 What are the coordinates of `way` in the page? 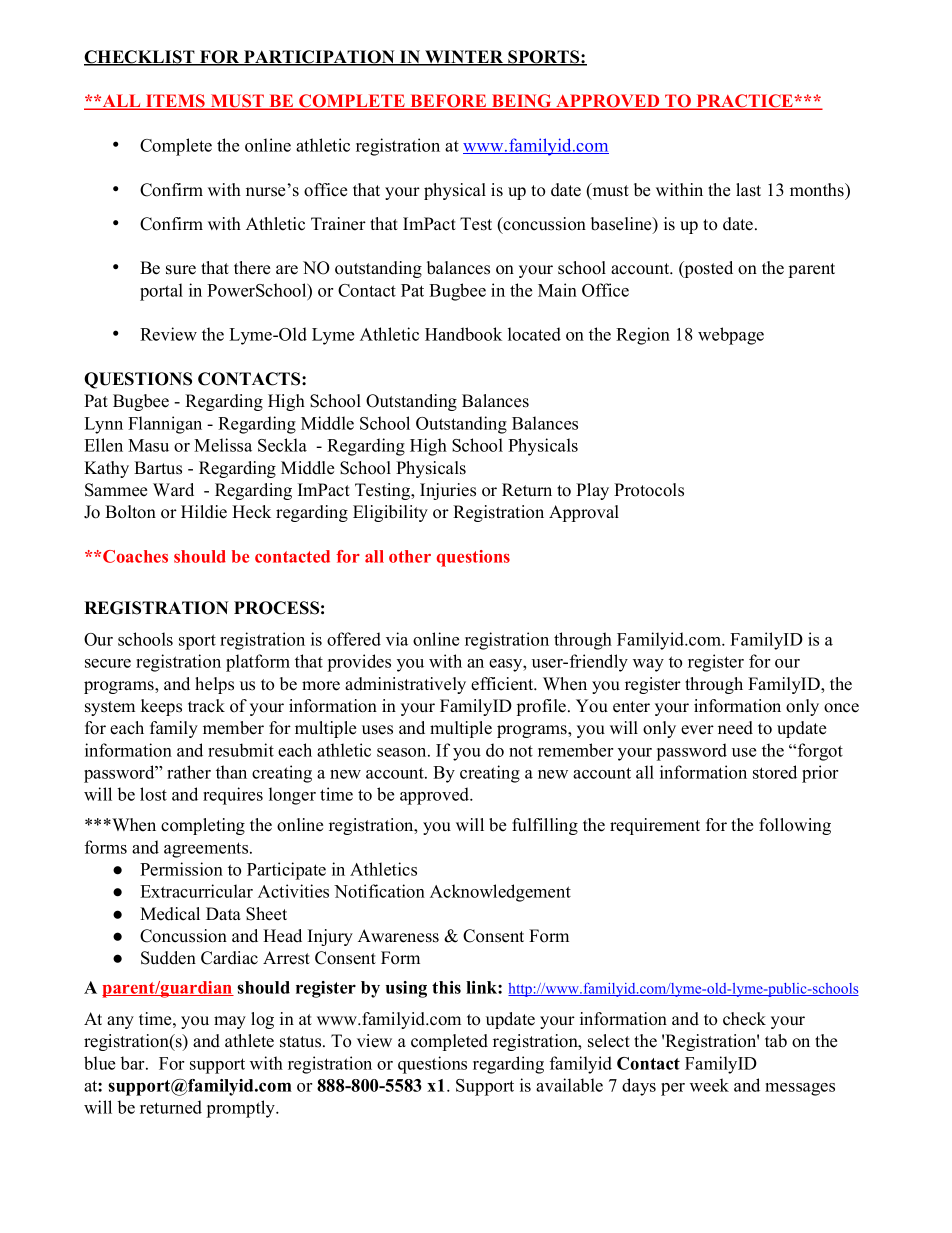 It's located at (648, 665).
